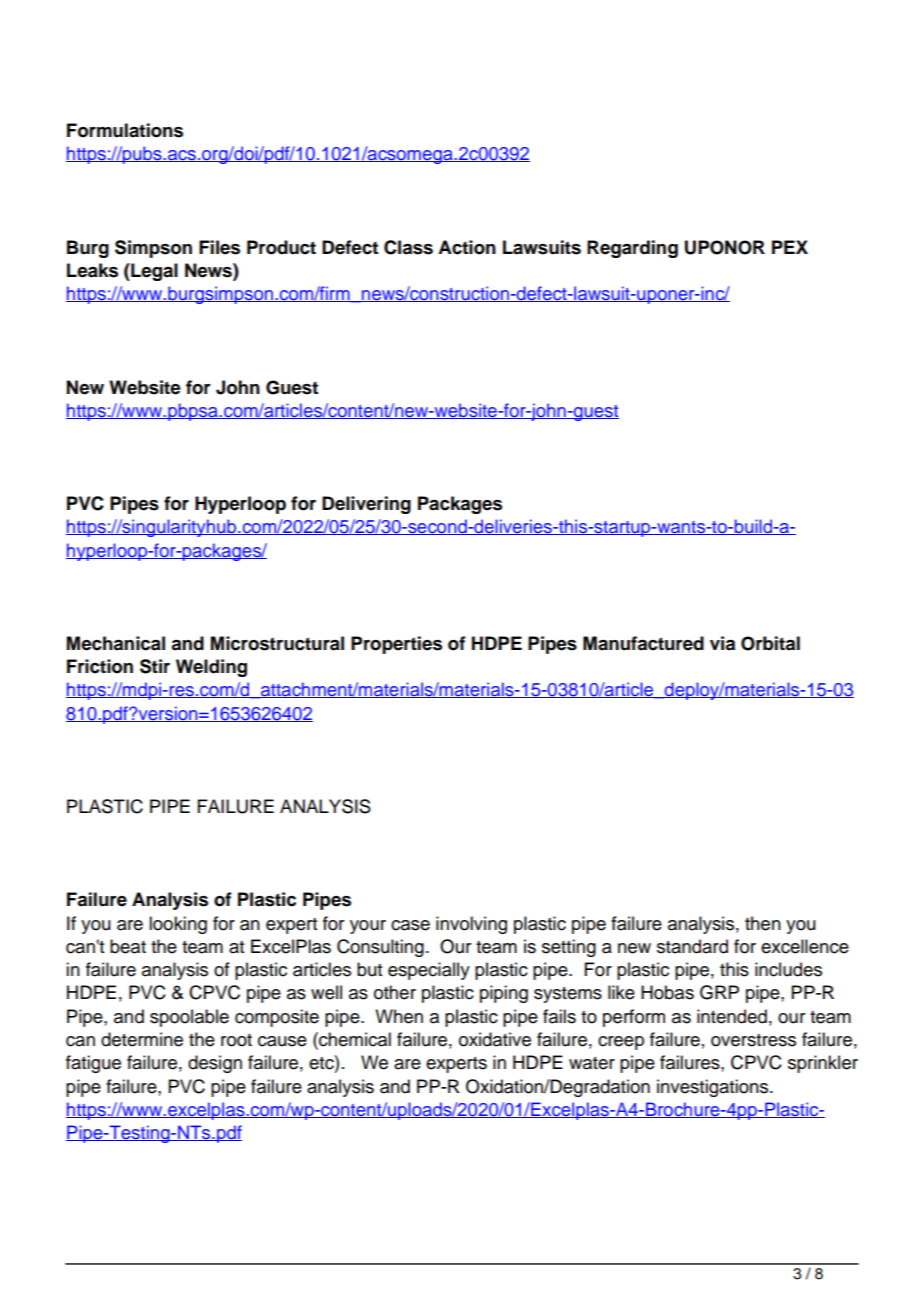 The height and width of the screenshot is (1308, 924). What do you see at coordinates (153, 272) in the screenshot?
I see `Legal` at bounding box center [153, 272].
